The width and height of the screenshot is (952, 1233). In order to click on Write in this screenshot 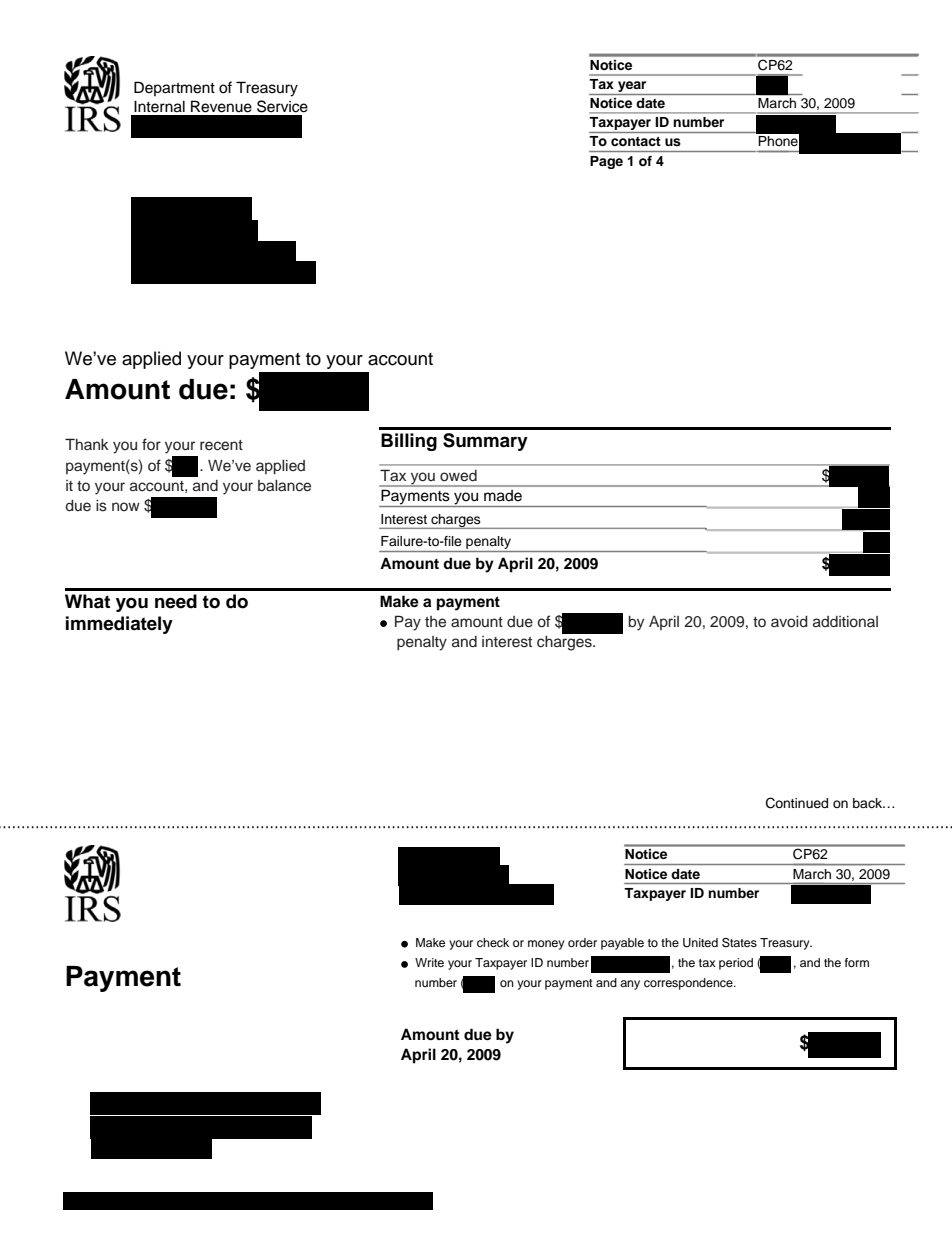, I will do `click(429, 962)`.
